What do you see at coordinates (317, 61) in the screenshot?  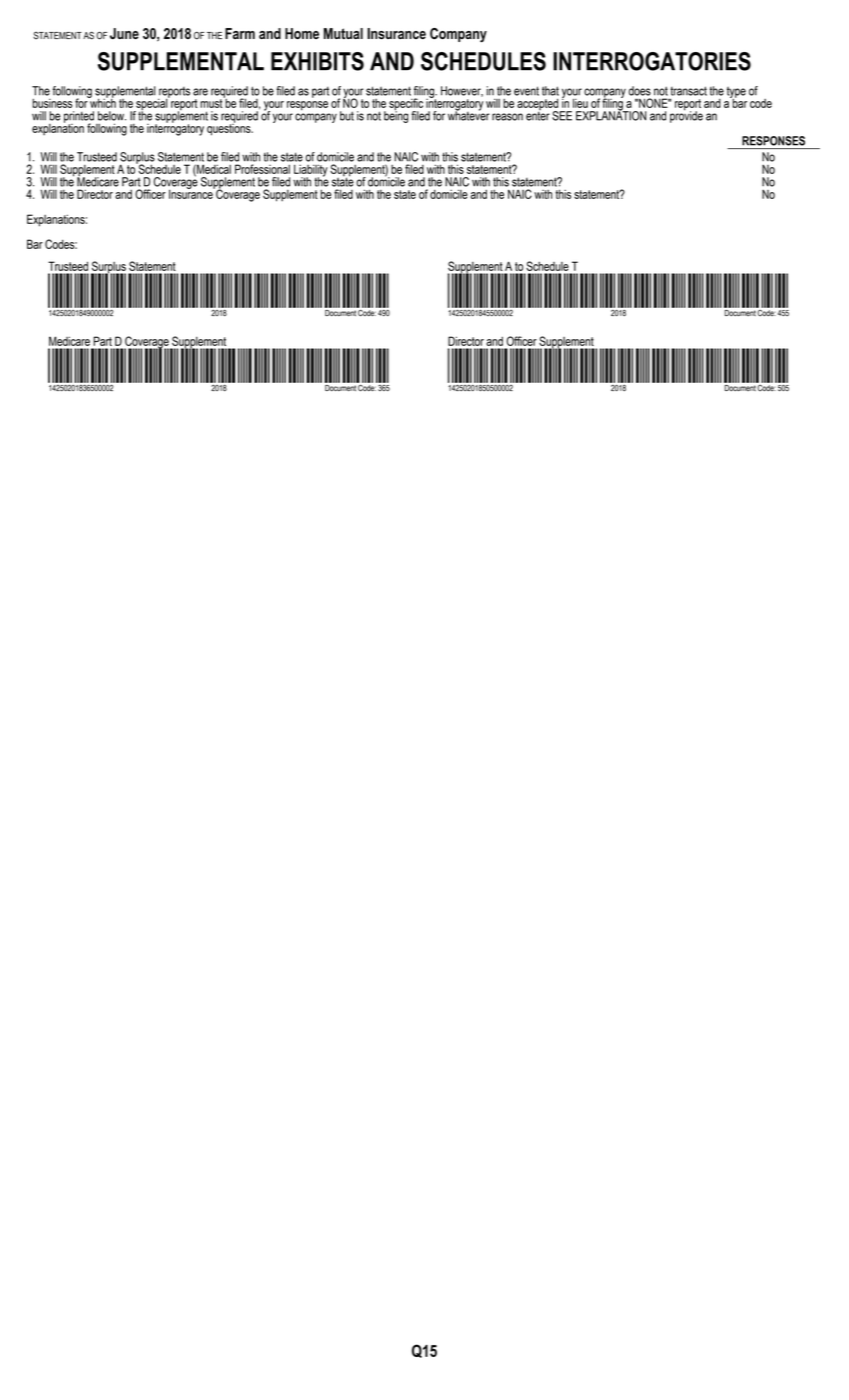 I see `EXHIBITS` at bounding box center [317, 61].
